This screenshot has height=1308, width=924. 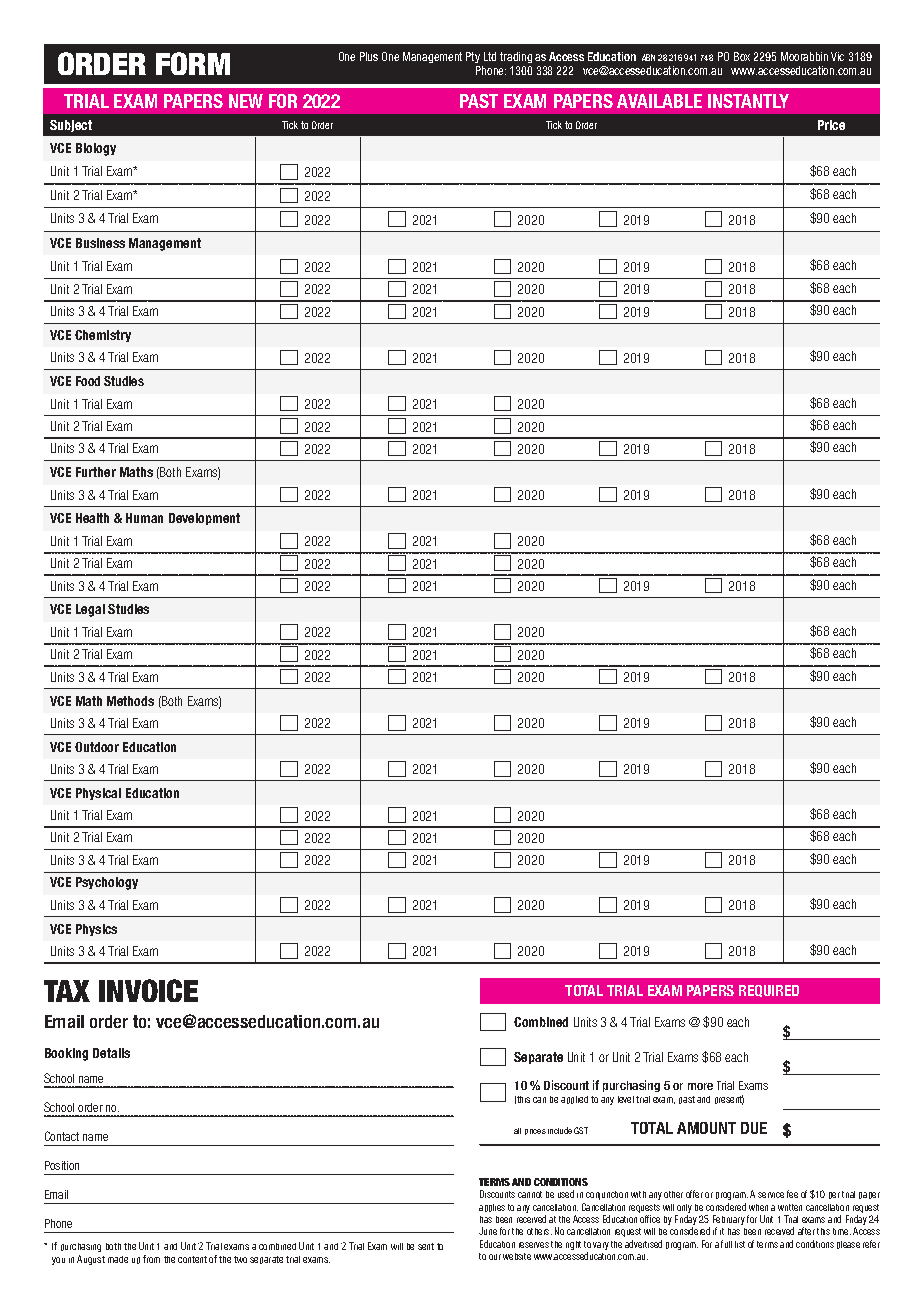 What do you see at coordinates (151, 1259) in the screenshot?
I see `from` at bounding box center [151, 1259].
